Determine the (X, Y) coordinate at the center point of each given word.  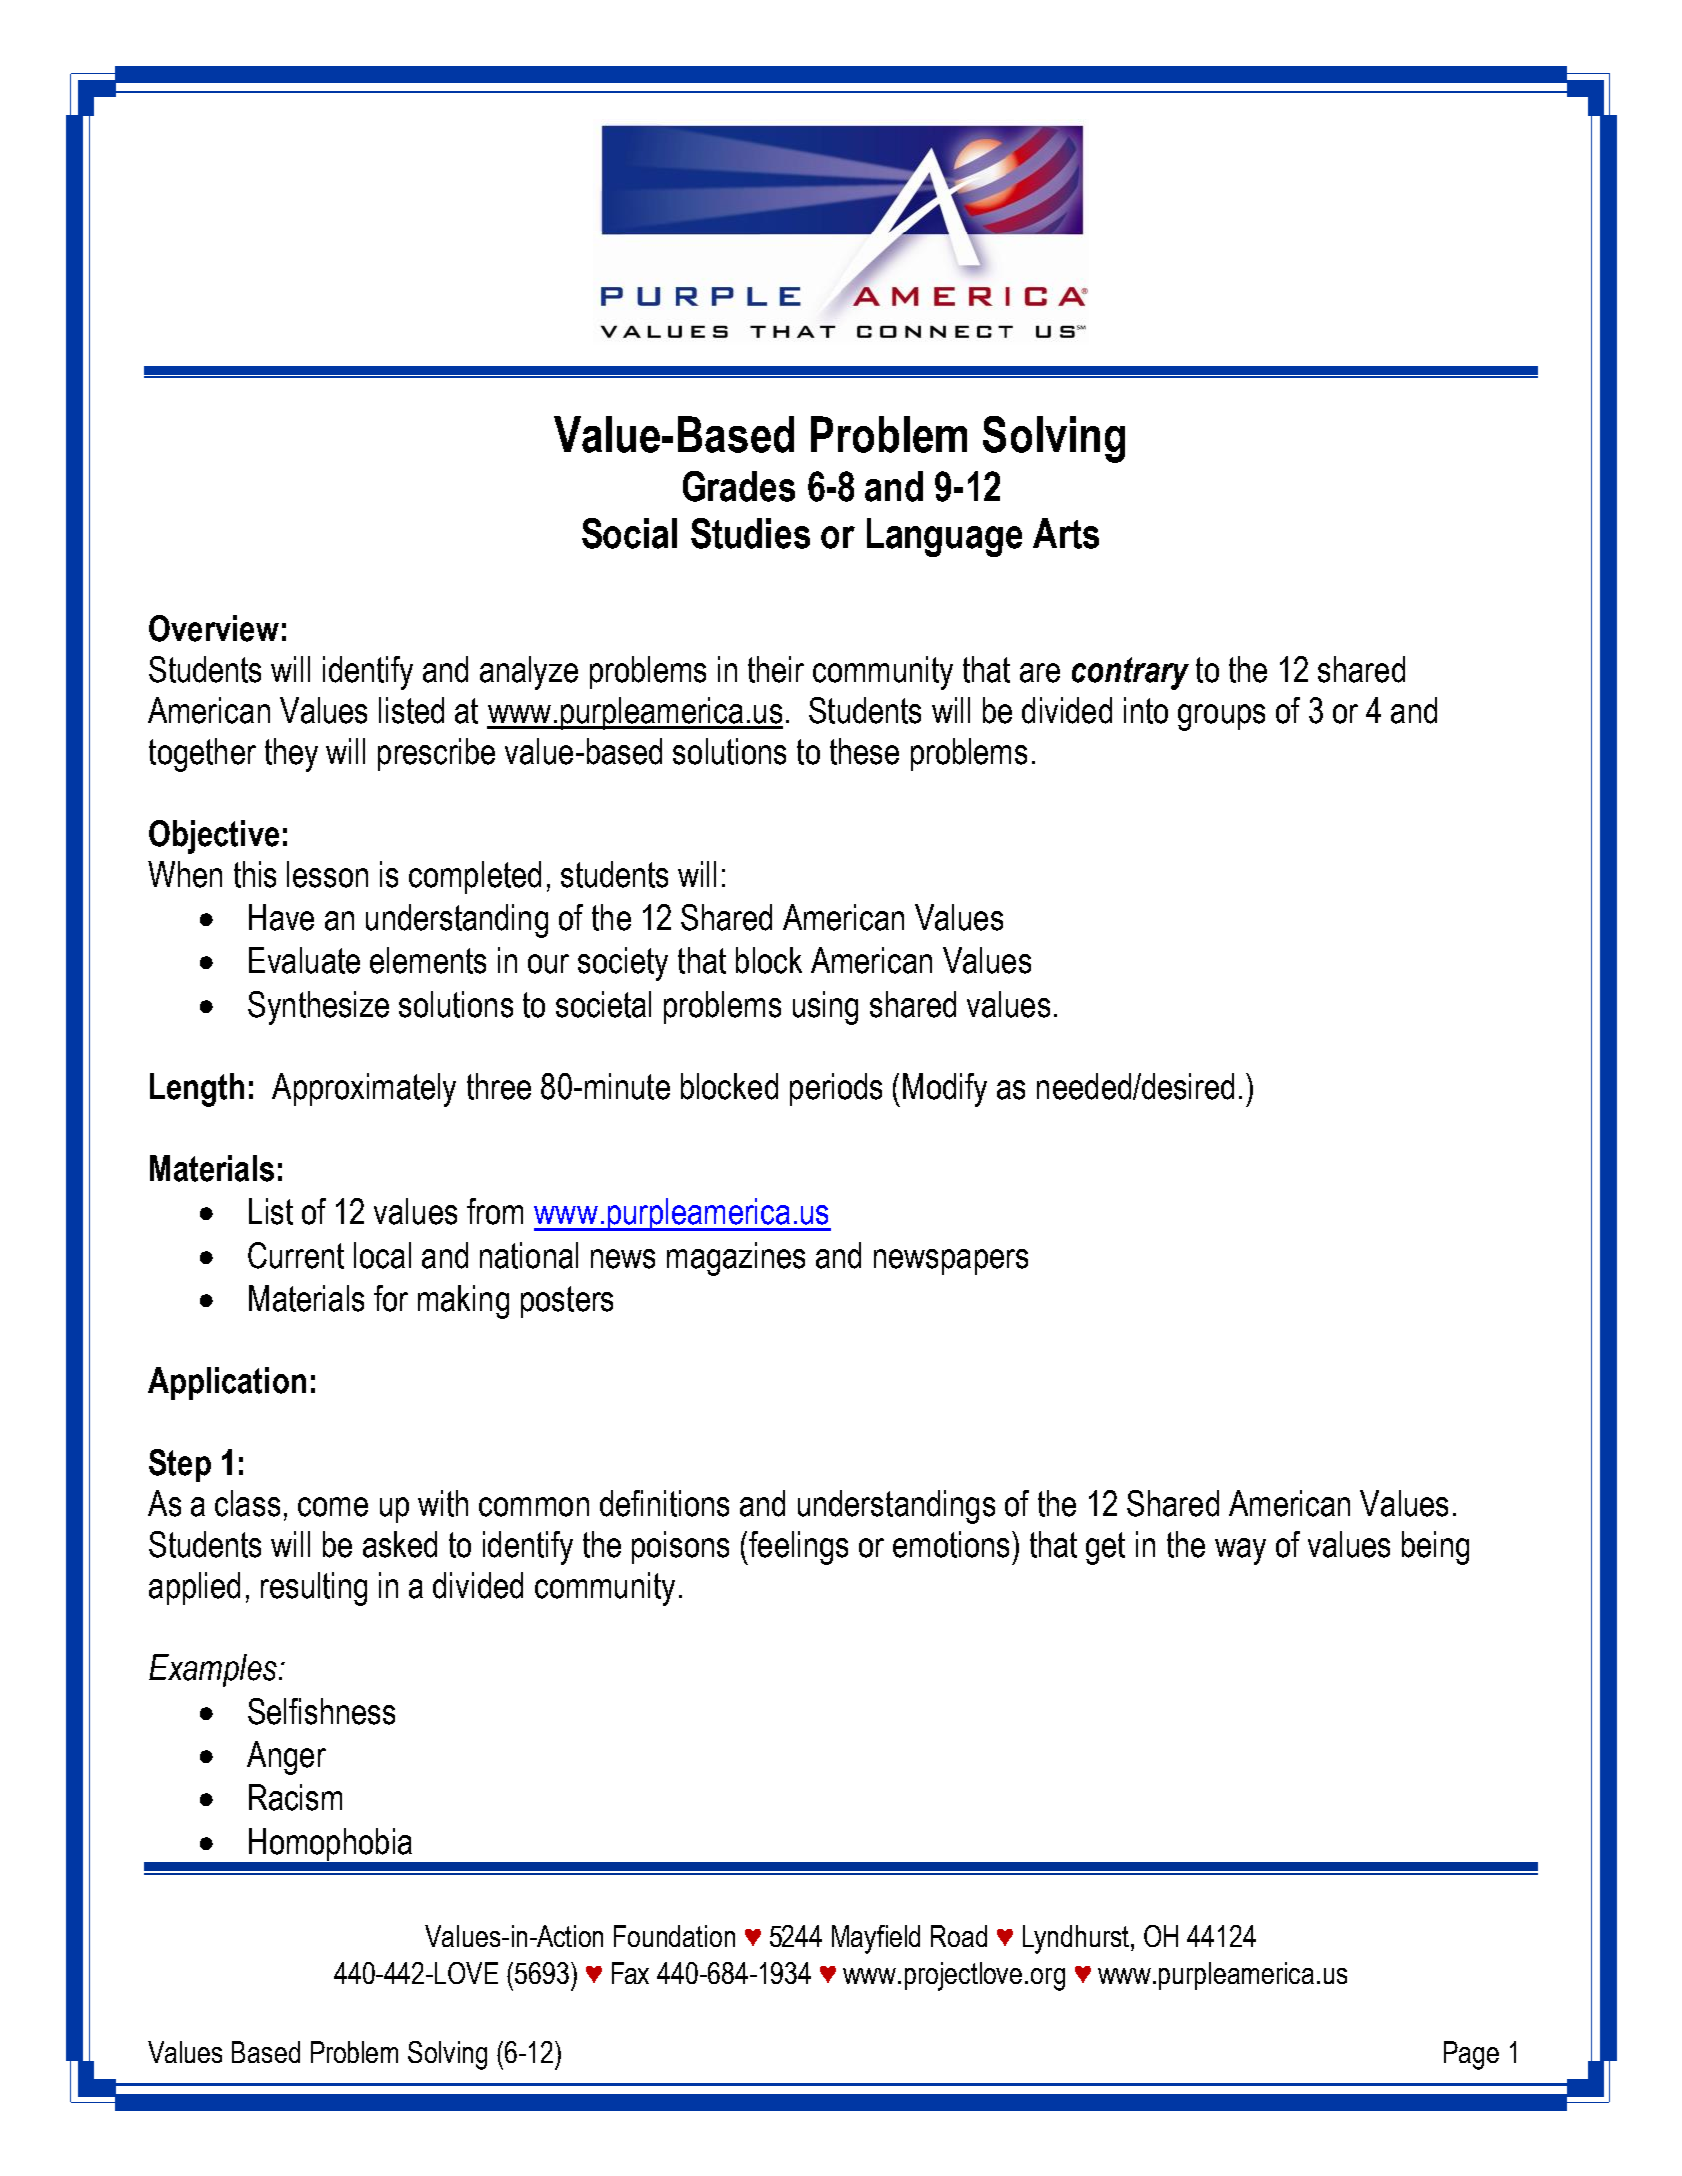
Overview (214, 628)
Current (296, 1255)
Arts (1066, 533)
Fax (630, 1973)
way (1240, 1551)
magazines (736, 1259)
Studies (750, 533)
